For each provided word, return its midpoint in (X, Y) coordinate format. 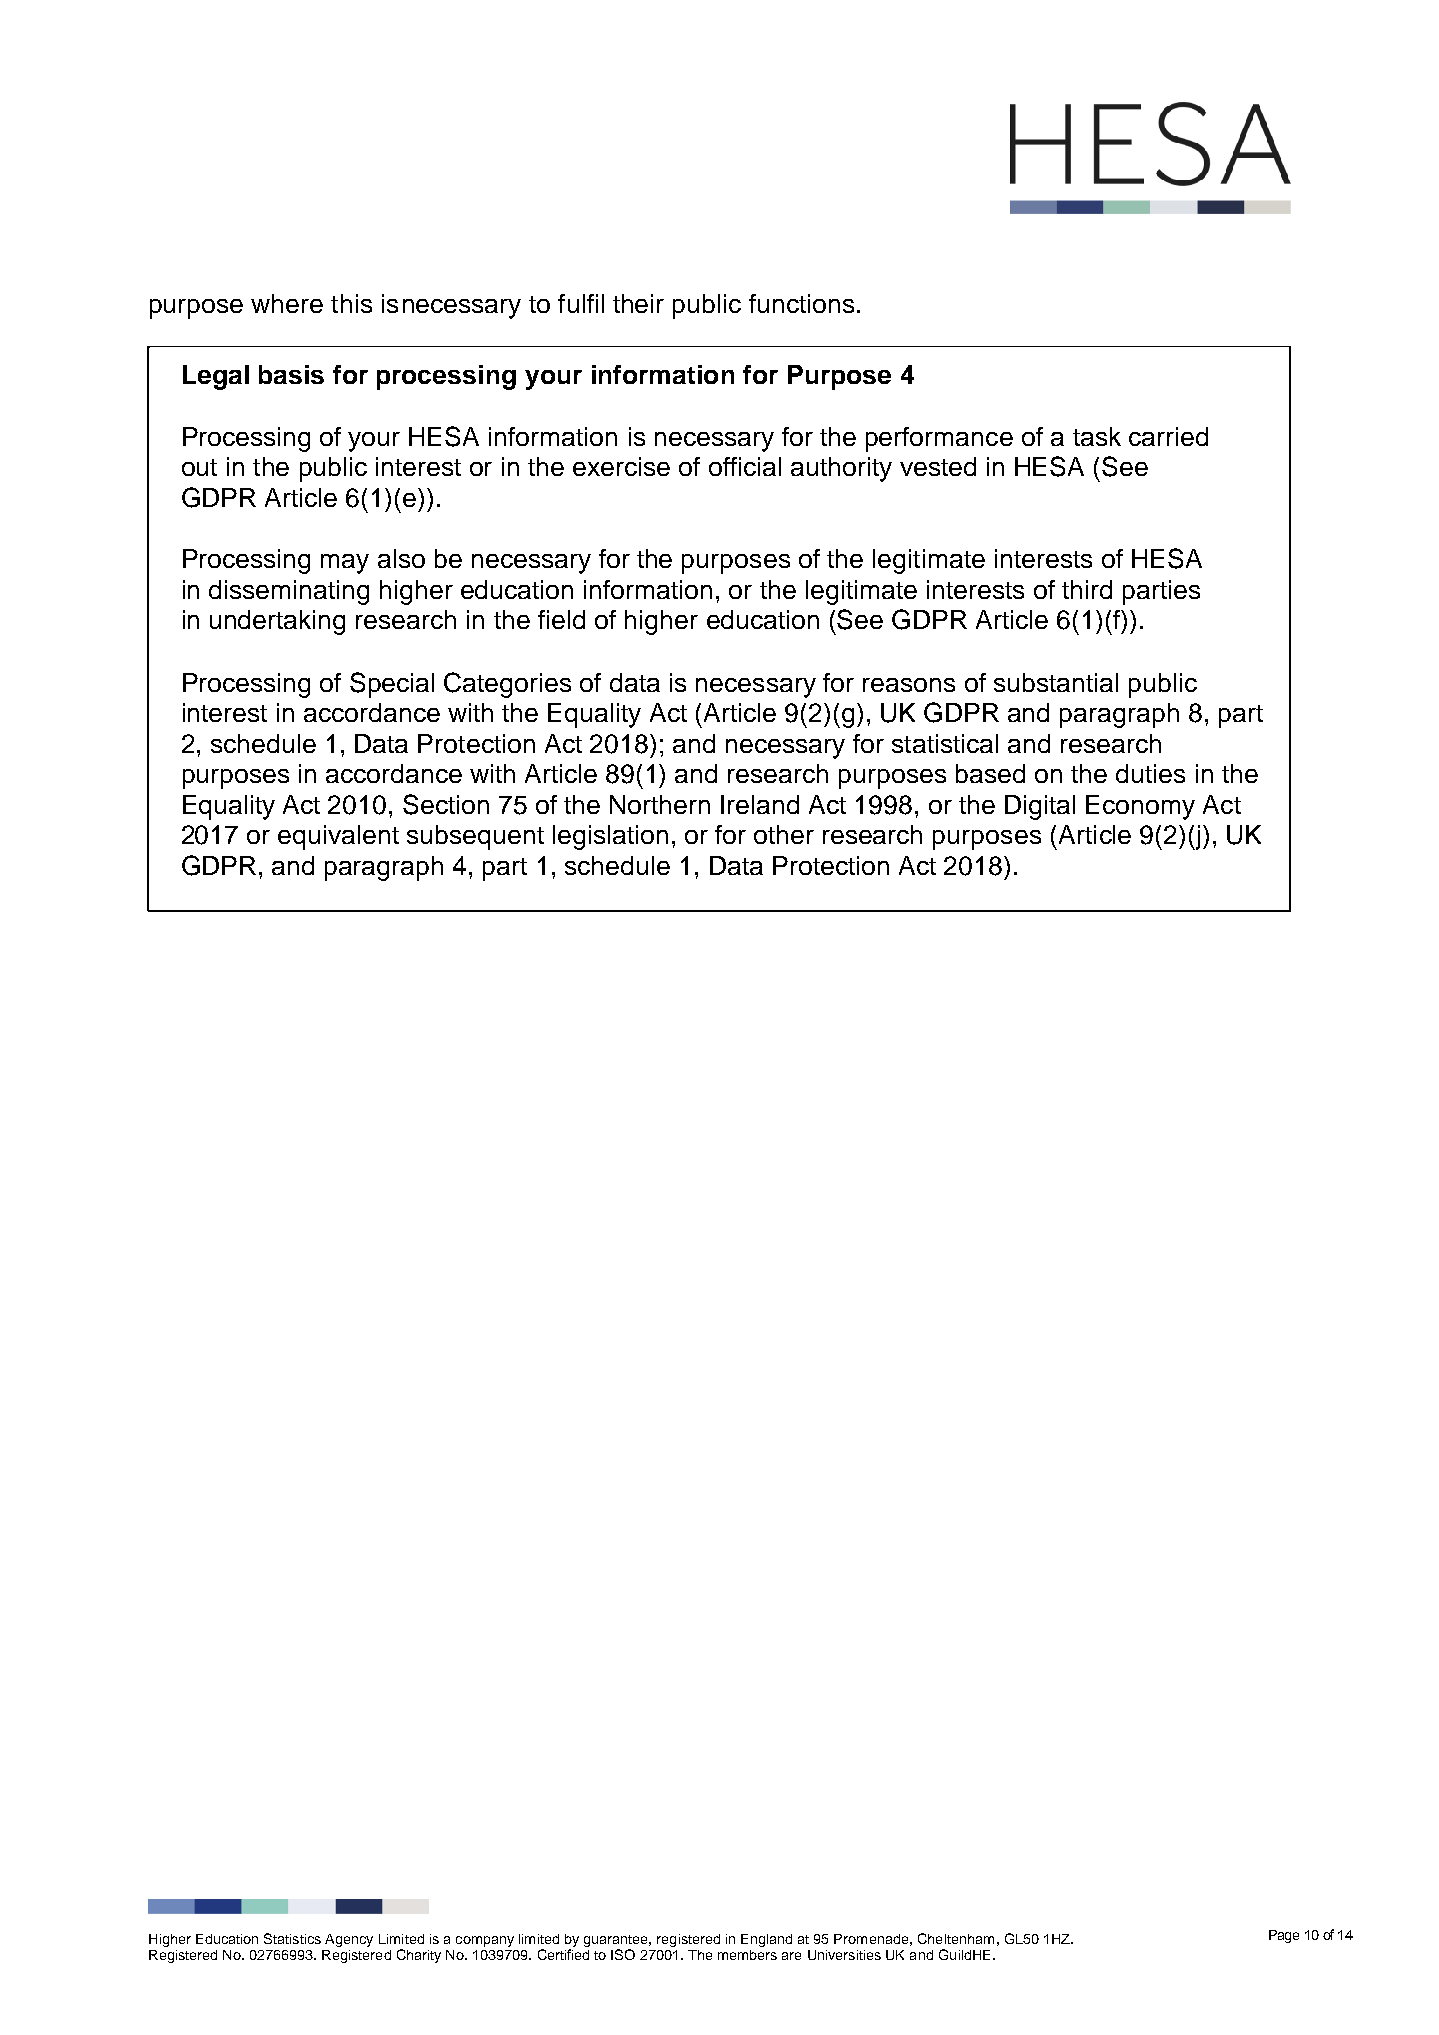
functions (801, 303)
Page (1284, 1936)
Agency (349, 1940)
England (766, 1940)
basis (291, 374)
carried (1168, 436)
